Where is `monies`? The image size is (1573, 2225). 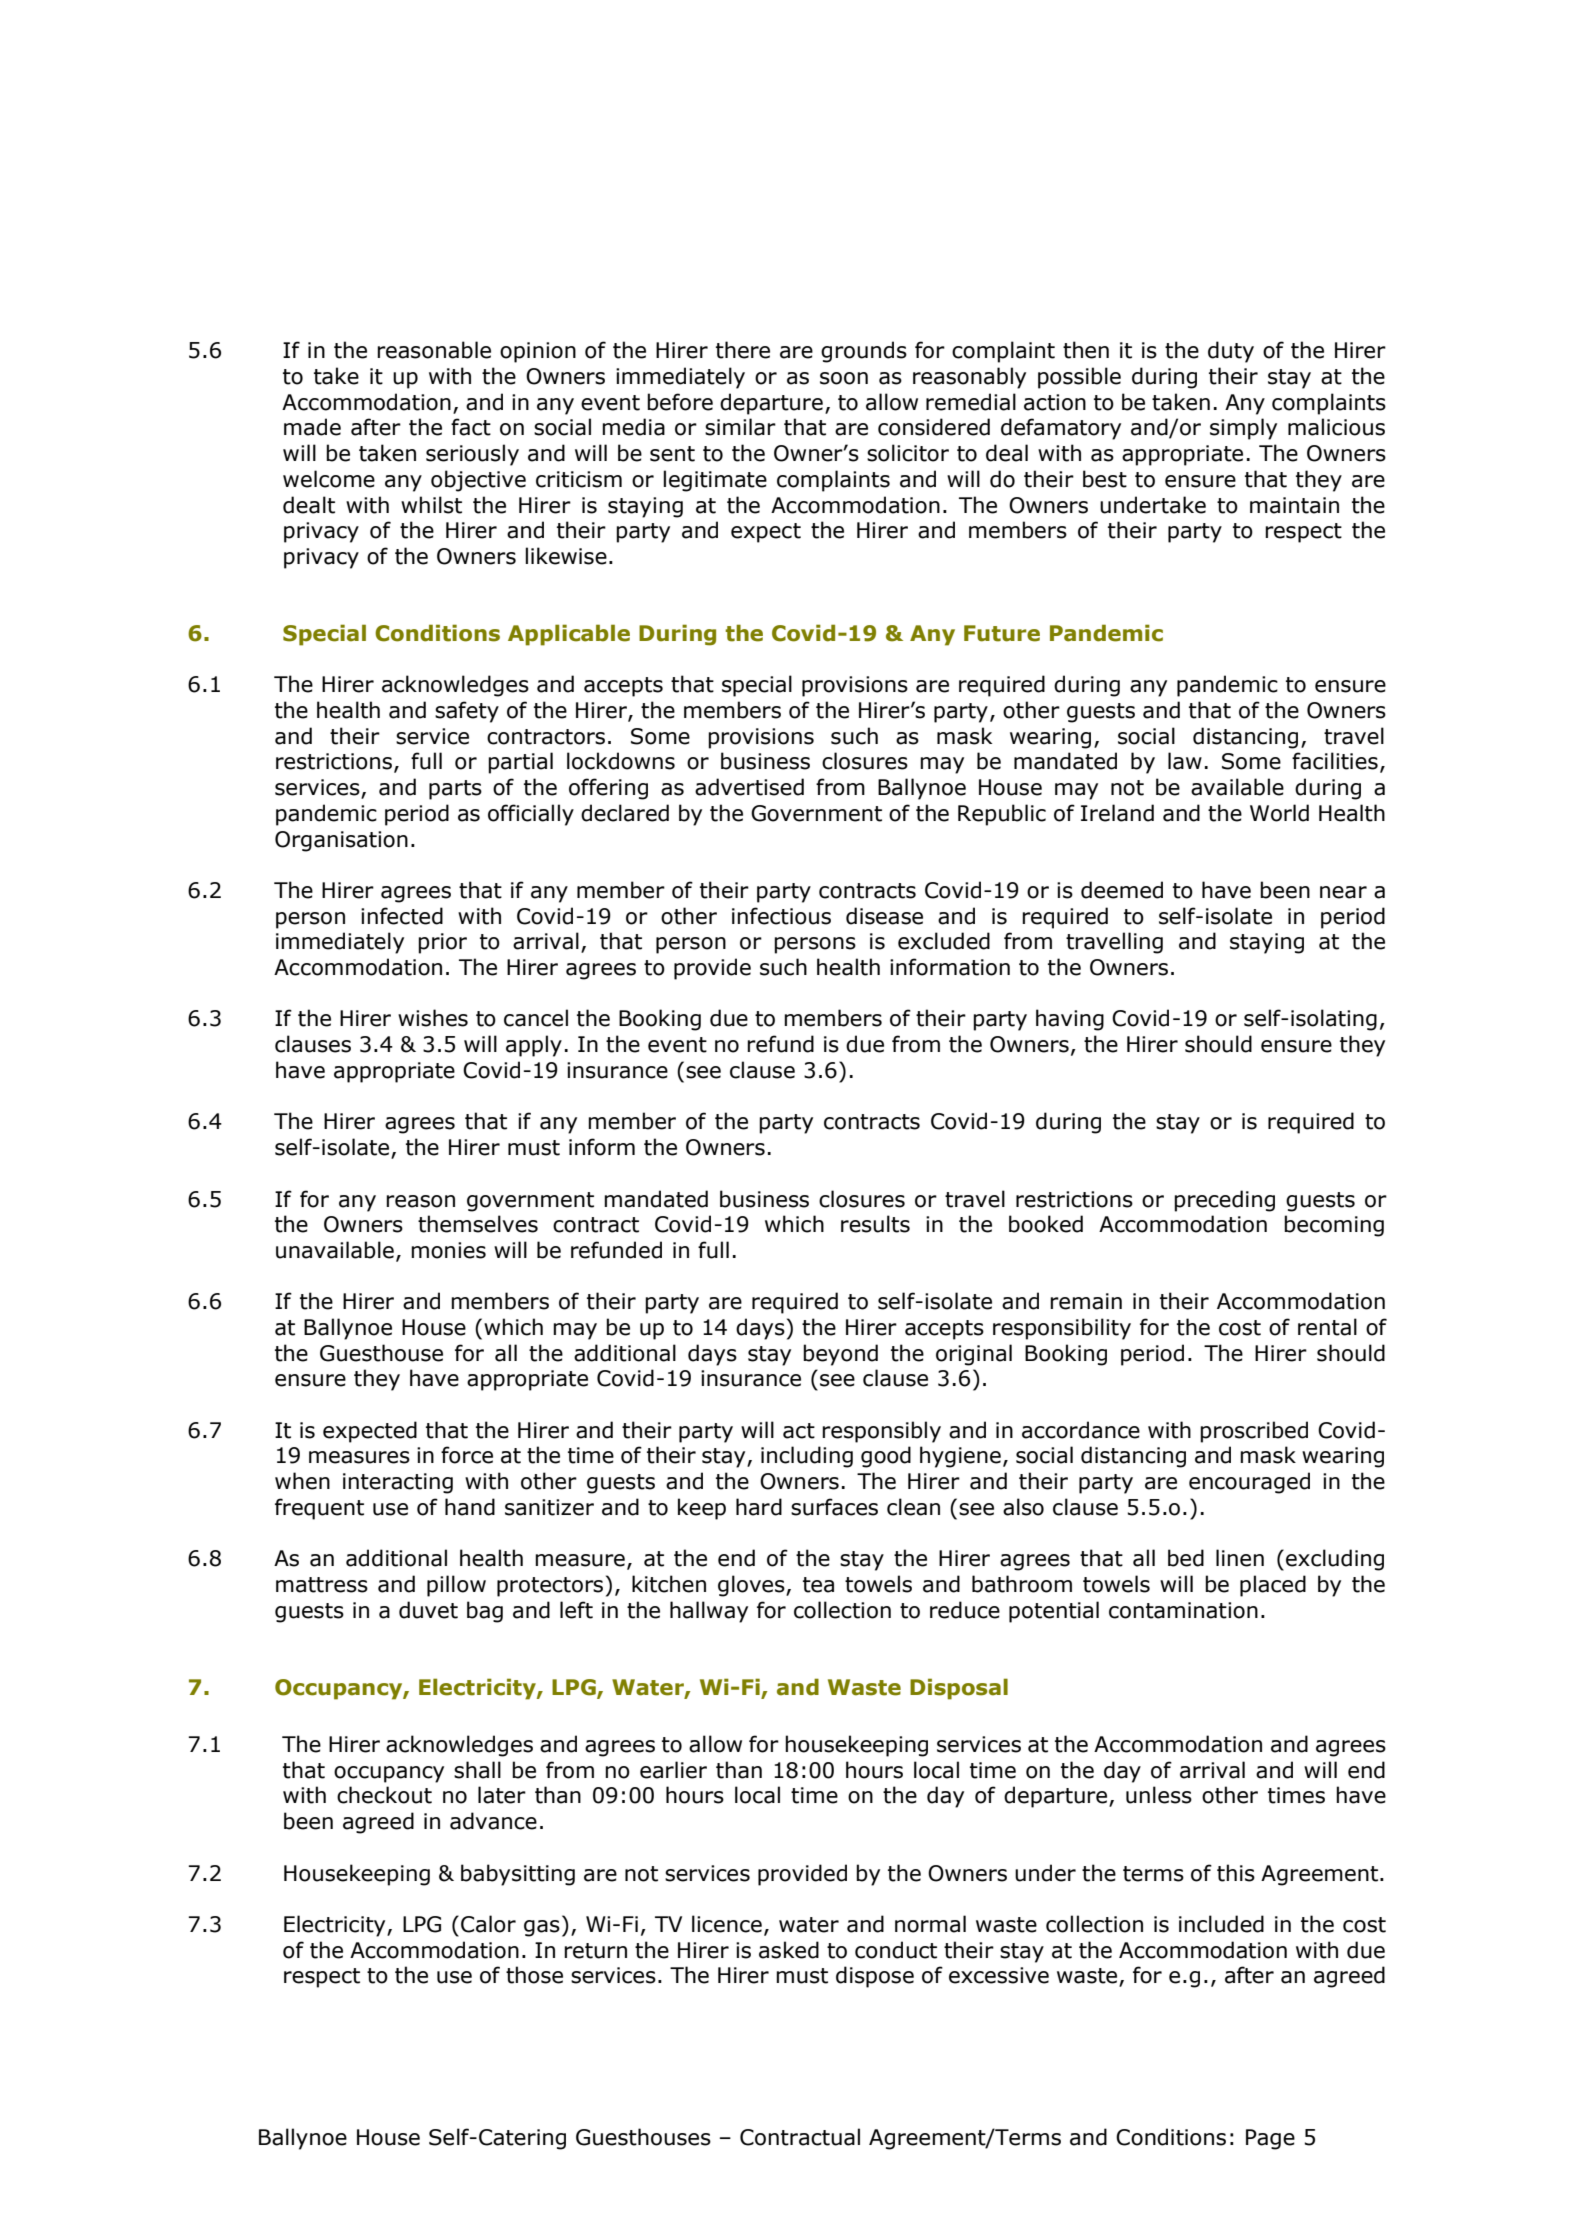 monies is located at coordinates (448, 1250).
